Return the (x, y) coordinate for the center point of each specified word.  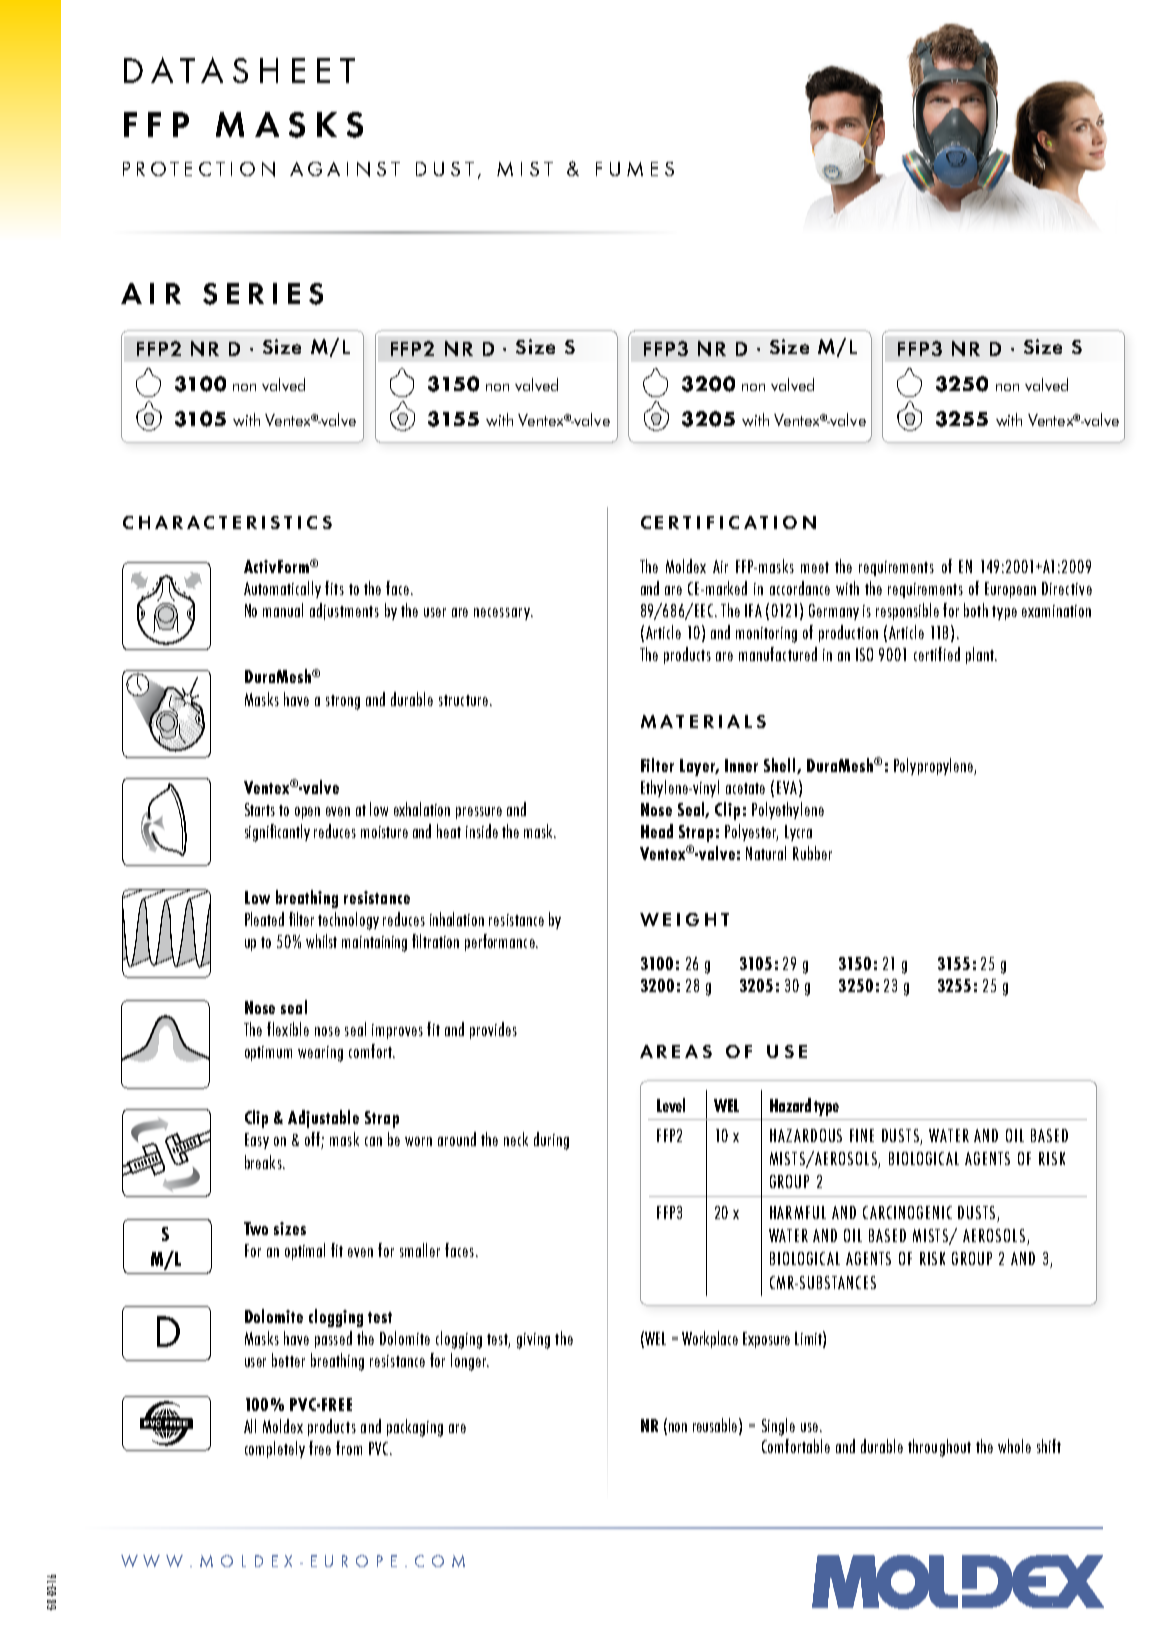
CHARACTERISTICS (227, 522)
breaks (264, 1162)
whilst (321, 941)
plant (981, 655)
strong (343, 702)
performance (501, 942)
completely (275, 1449)
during (551, 1141)
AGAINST (345, 169)
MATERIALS (703, 721)
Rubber (812, 853)
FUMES (635, 169)
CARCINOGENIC (907, 1212)
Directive (1067, 588)
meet (815, 567)
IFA (753, 610)
